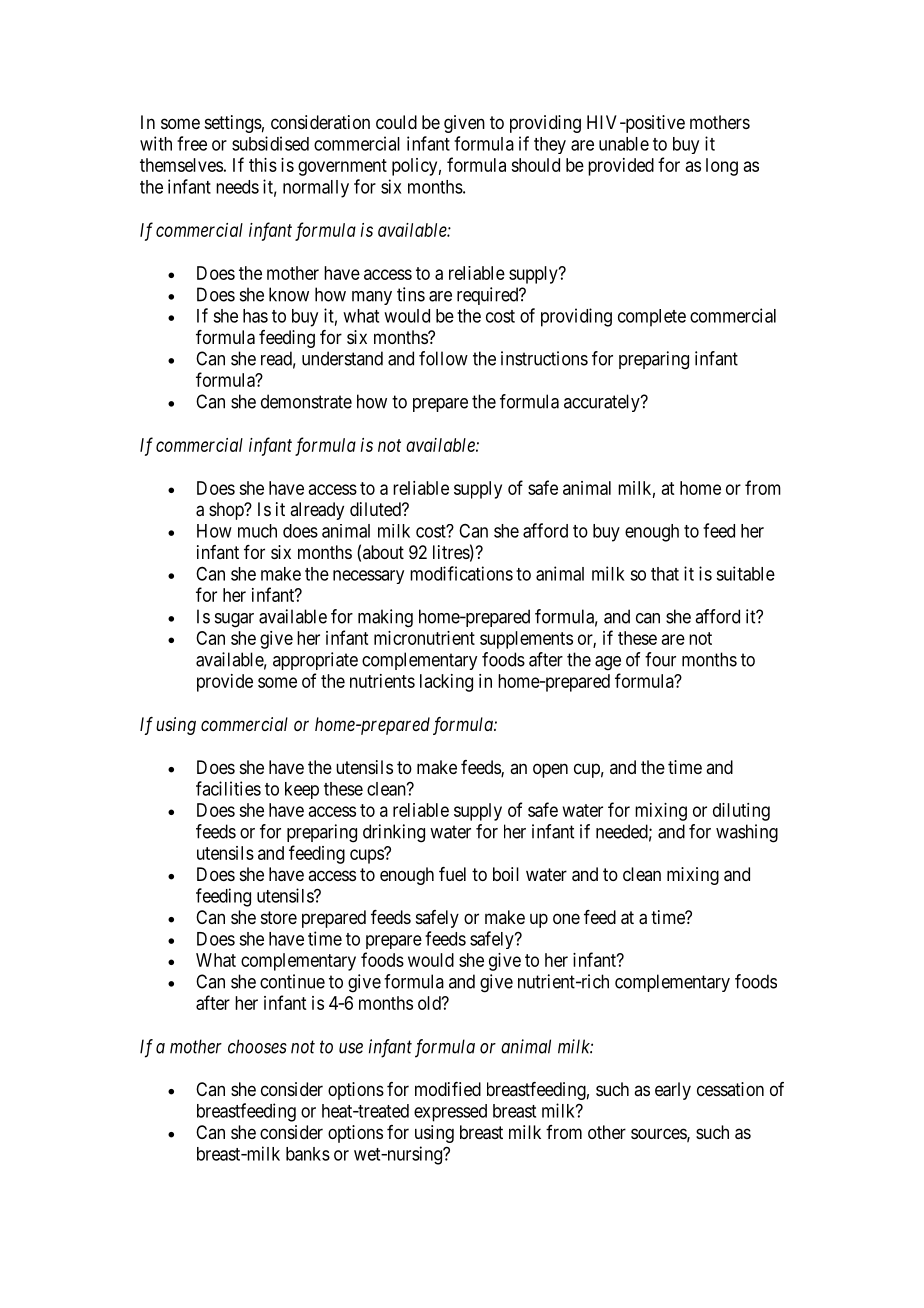  Describe the element at coordinates (660, 659) in the page. I see `four` at that location.
